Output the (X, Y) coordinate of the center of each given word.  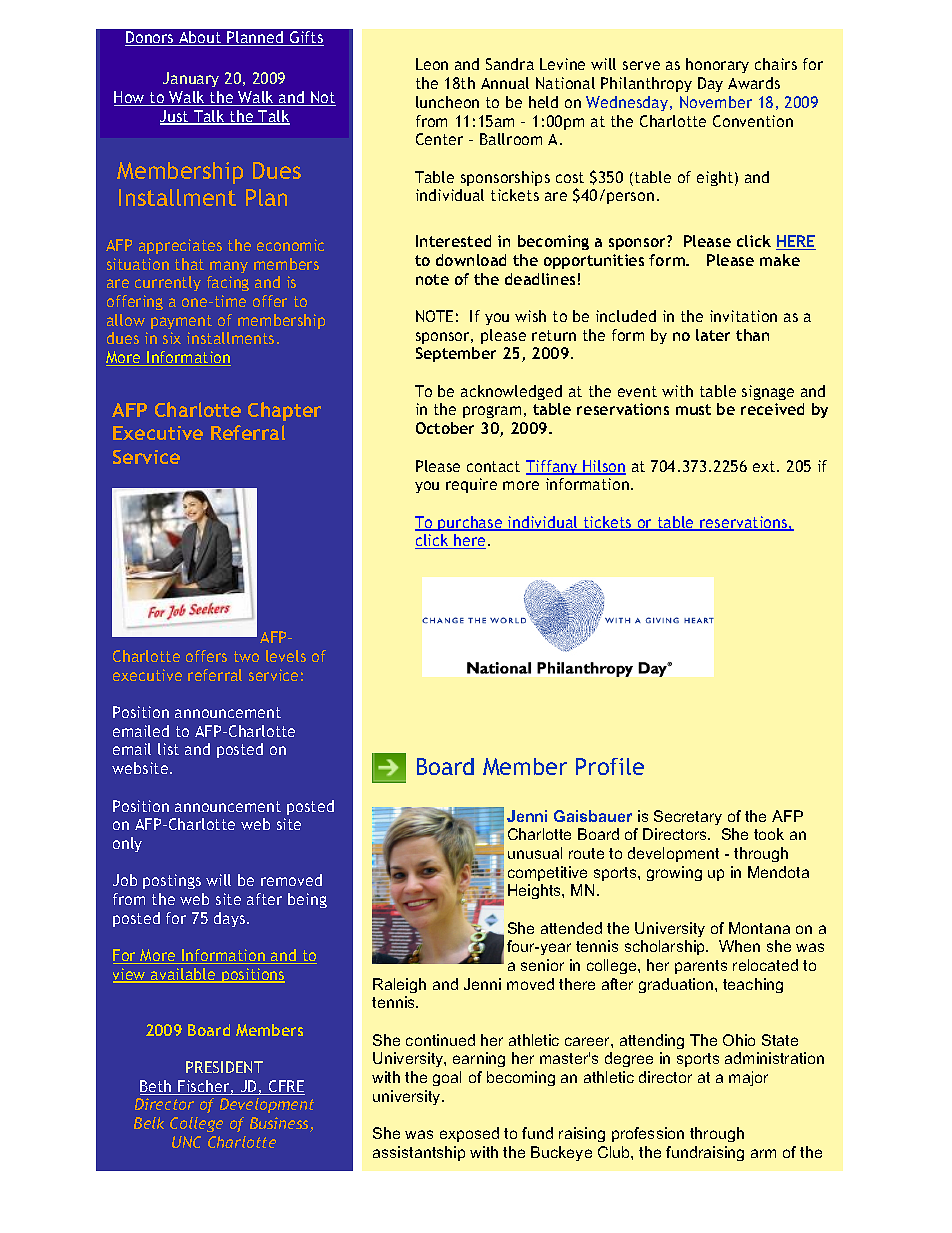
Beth (157, 1087)
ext (765, 466)
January (191, 79)
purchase (471, 523)
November (716, 102)
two (246, 656)
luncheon (447, 102)
